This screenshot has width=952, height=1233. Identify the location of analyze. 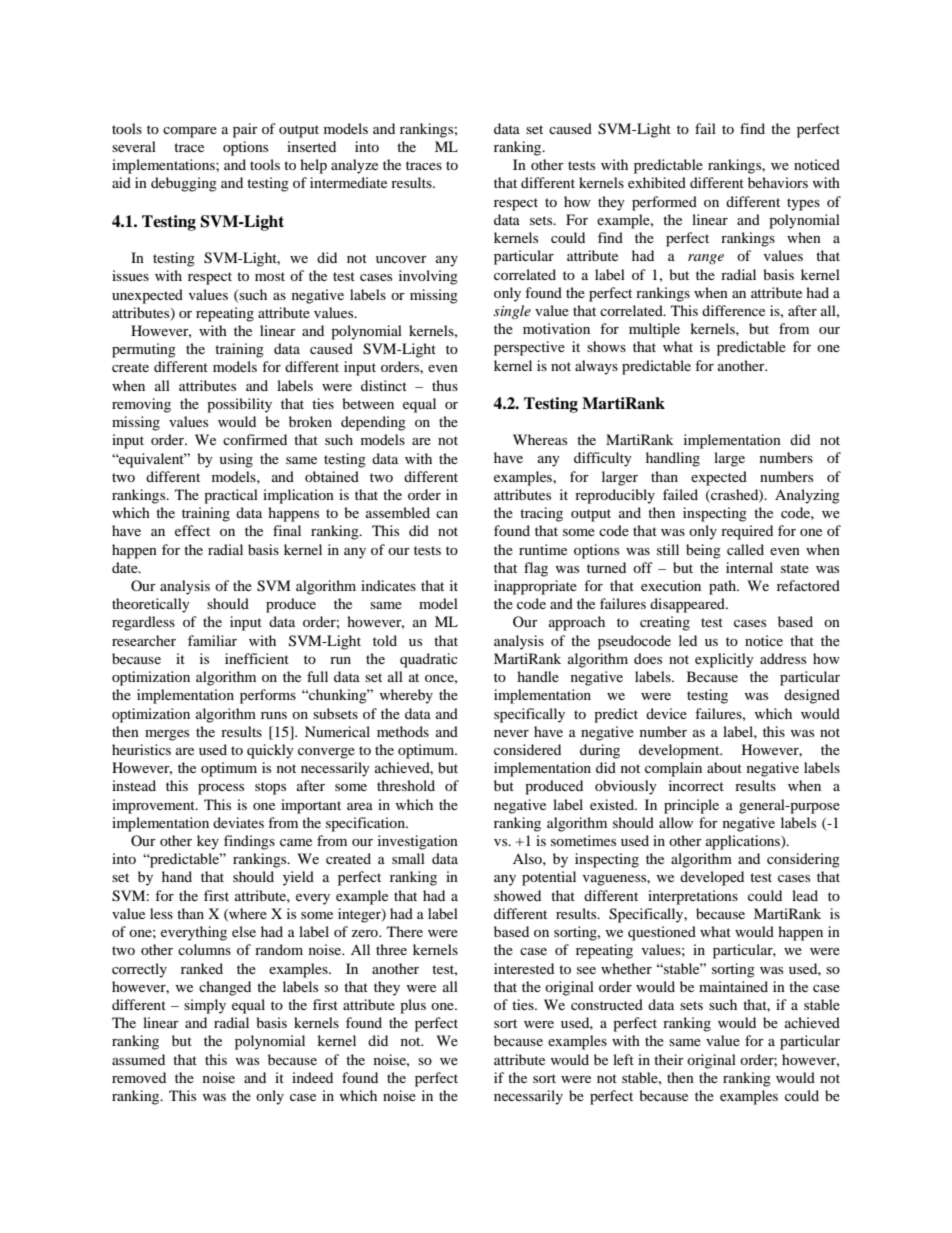
(354, 166).
